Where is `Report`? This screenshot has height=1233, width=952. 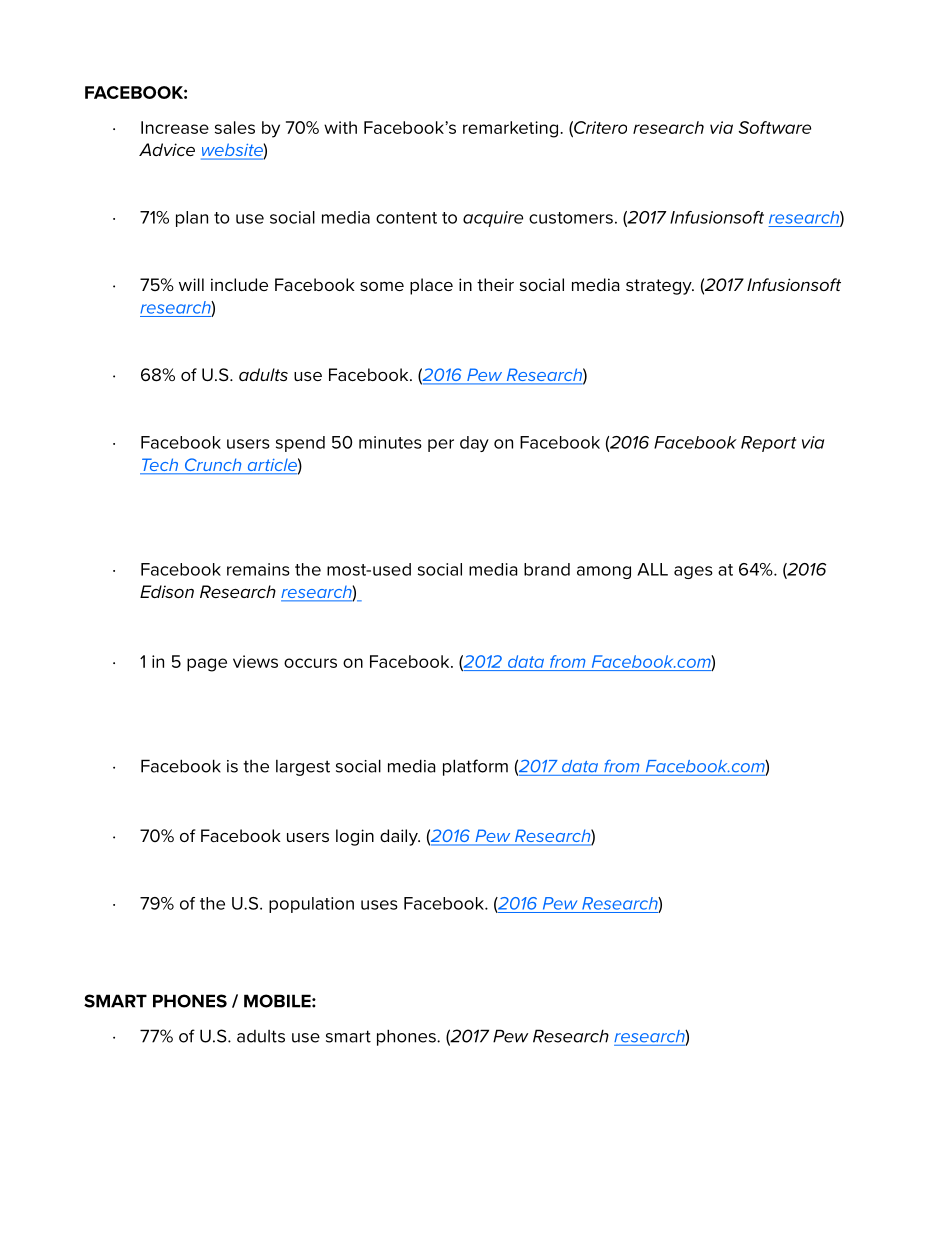 Report is located at coordinates (768, 444).
